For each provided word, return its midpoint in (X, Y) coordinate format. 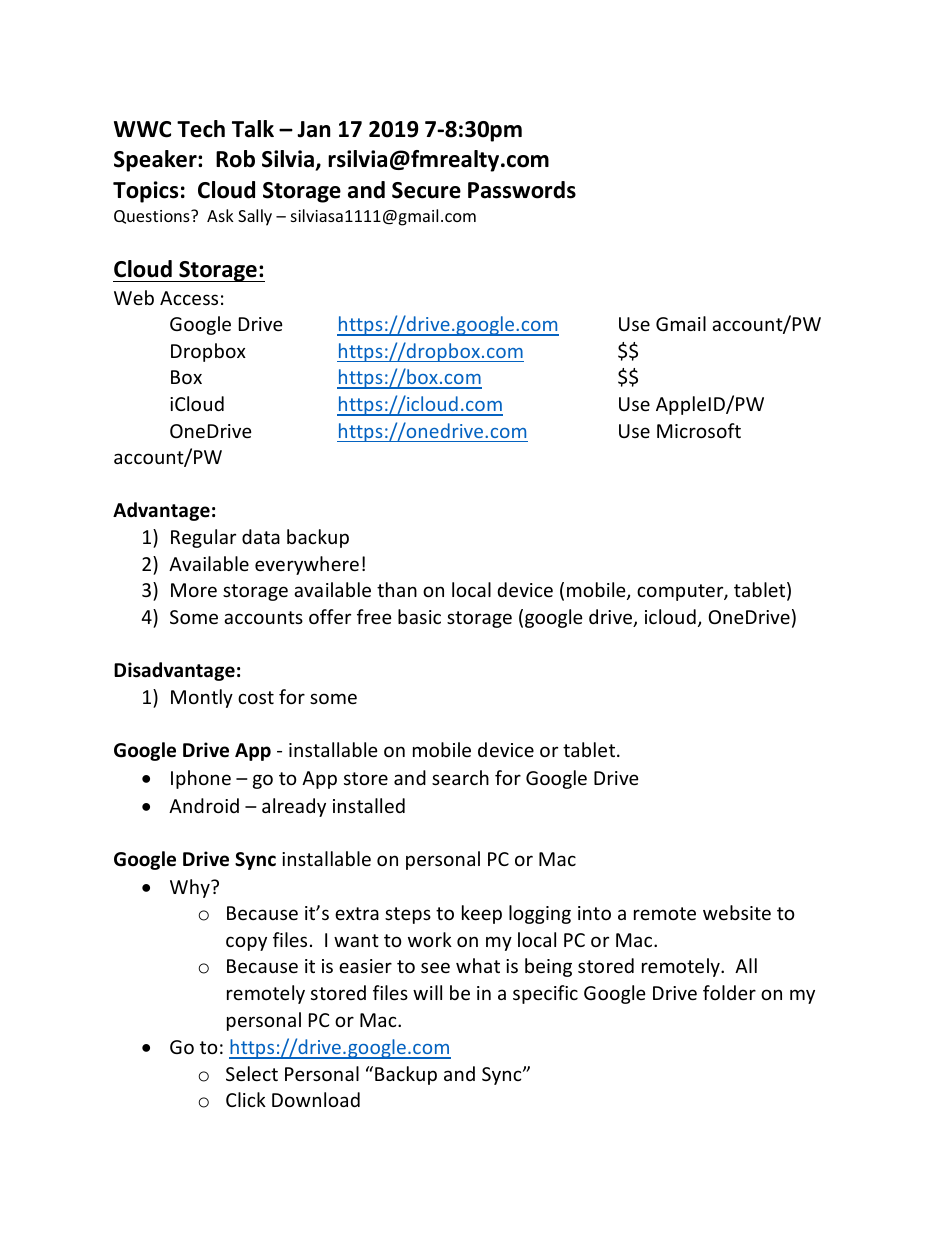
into (594, 913)
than (397, 589)
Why (191, 888)
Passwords (522, 190)
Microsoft (699, 430)
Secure (426, 190)
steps (408, 915)
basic (419, 616)
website (737, 912)
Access (189, 298)
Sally (255, 217)
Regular (203, 538)
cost (256, 697)
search (460, 777)
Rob (235, 159)
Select (252, 1073)
